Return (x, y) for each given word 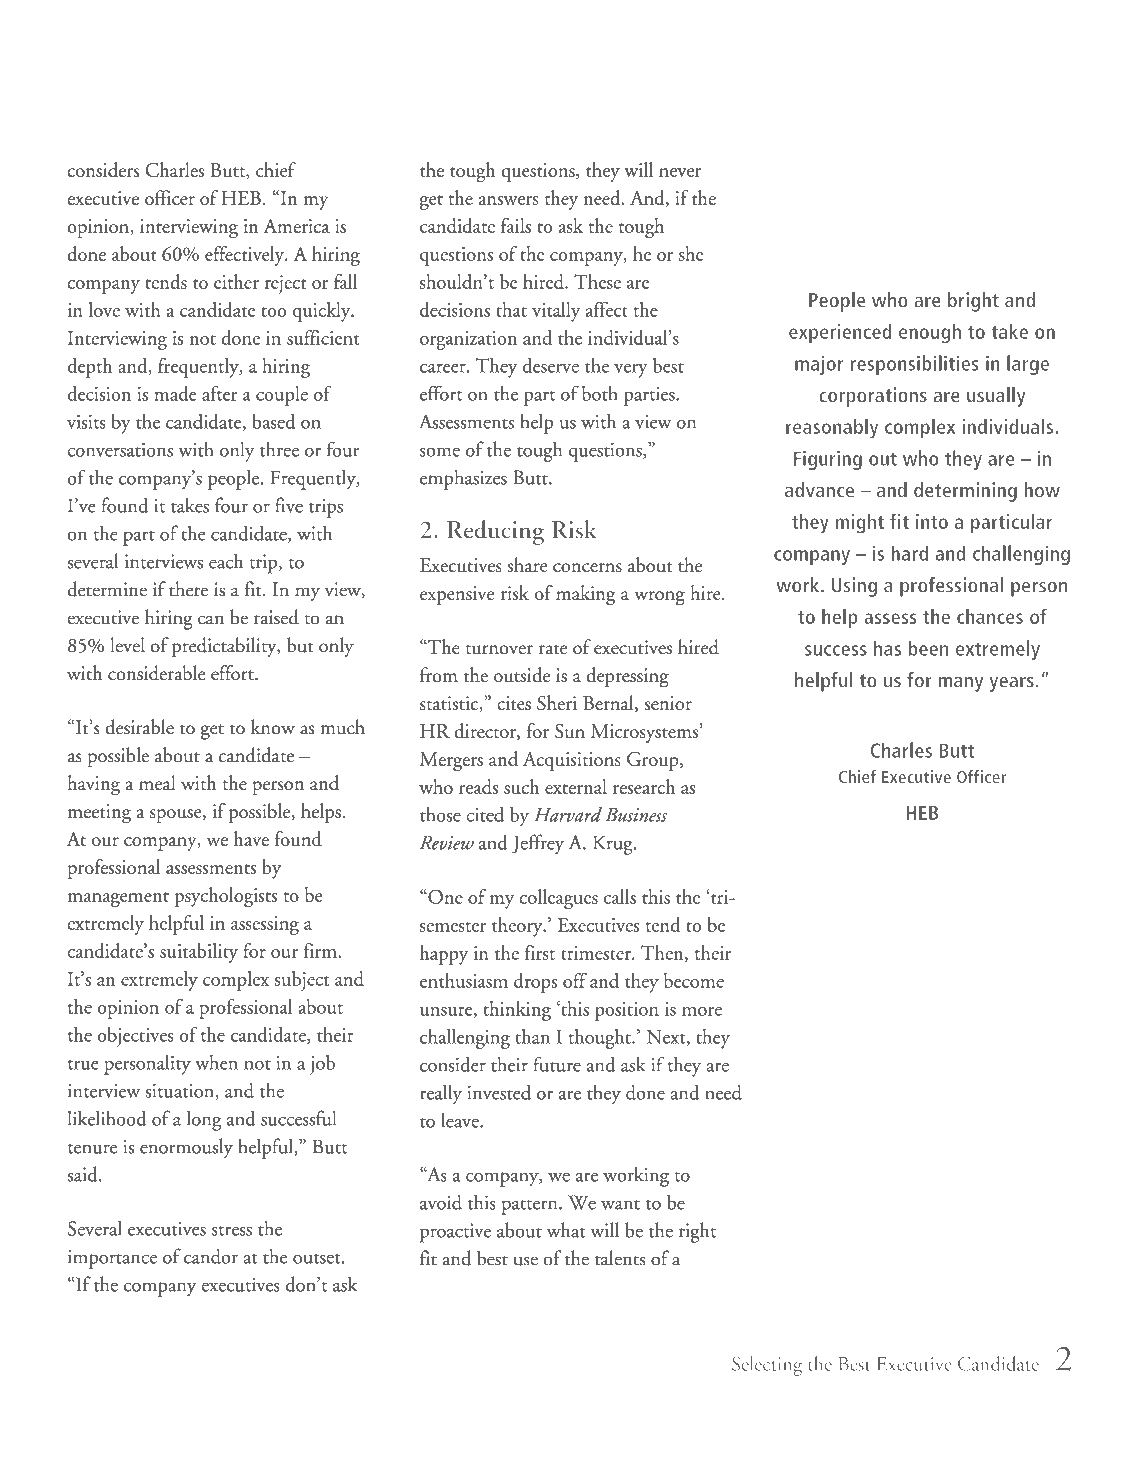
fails (516, 225)
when (216, 1062)
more (702, 1011)
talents (620, 1258)
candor (211, 1256)
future (557, 1064)
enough (930, 333)
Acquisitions (572, 761)
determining (965, 492)
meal (157, 782)
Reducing (495, 532)
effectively (246, 256)
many (960, 684)
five (289, 505)
